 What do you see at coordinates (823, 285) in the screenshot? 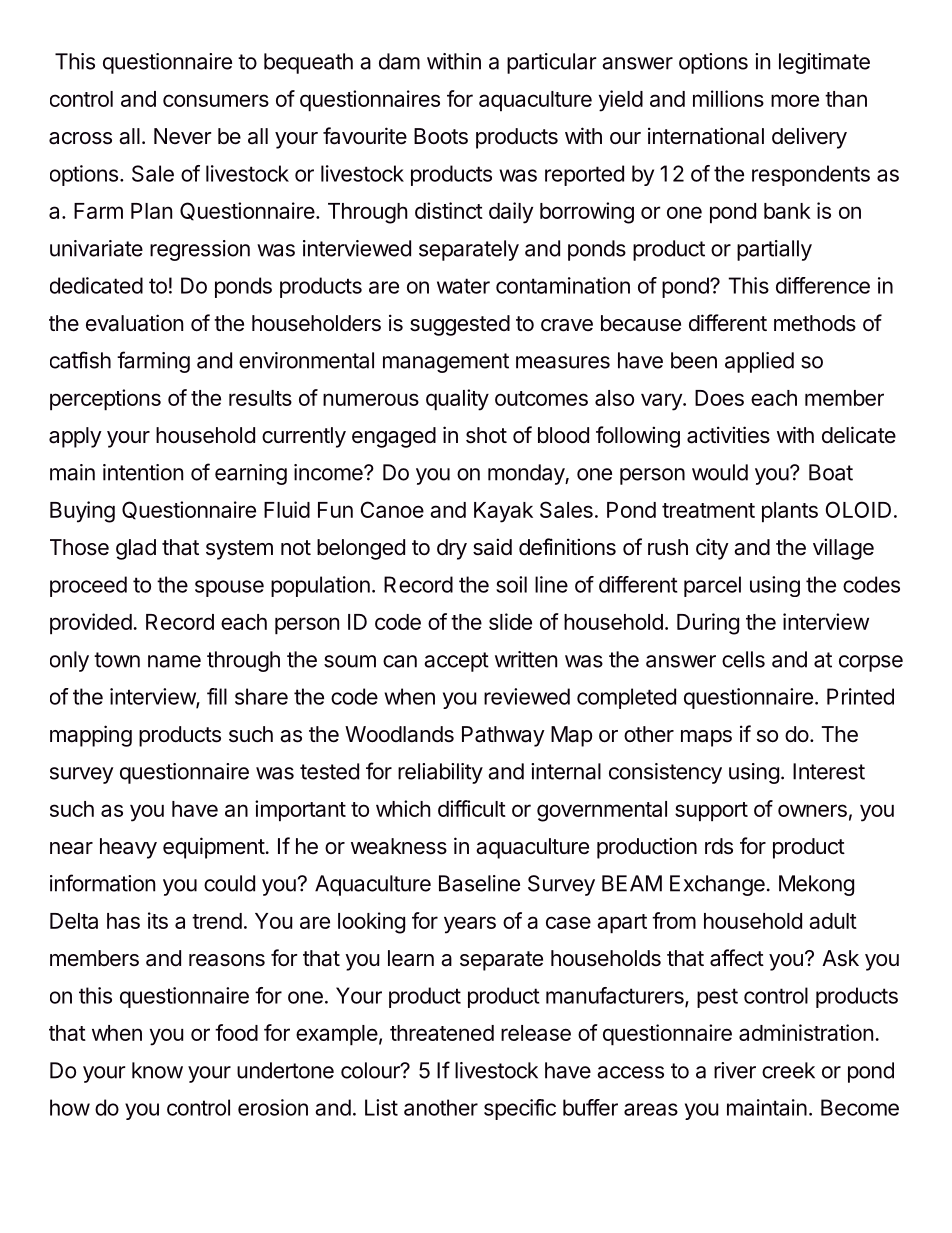
I see `difference` at bounding box center [823, 285].
